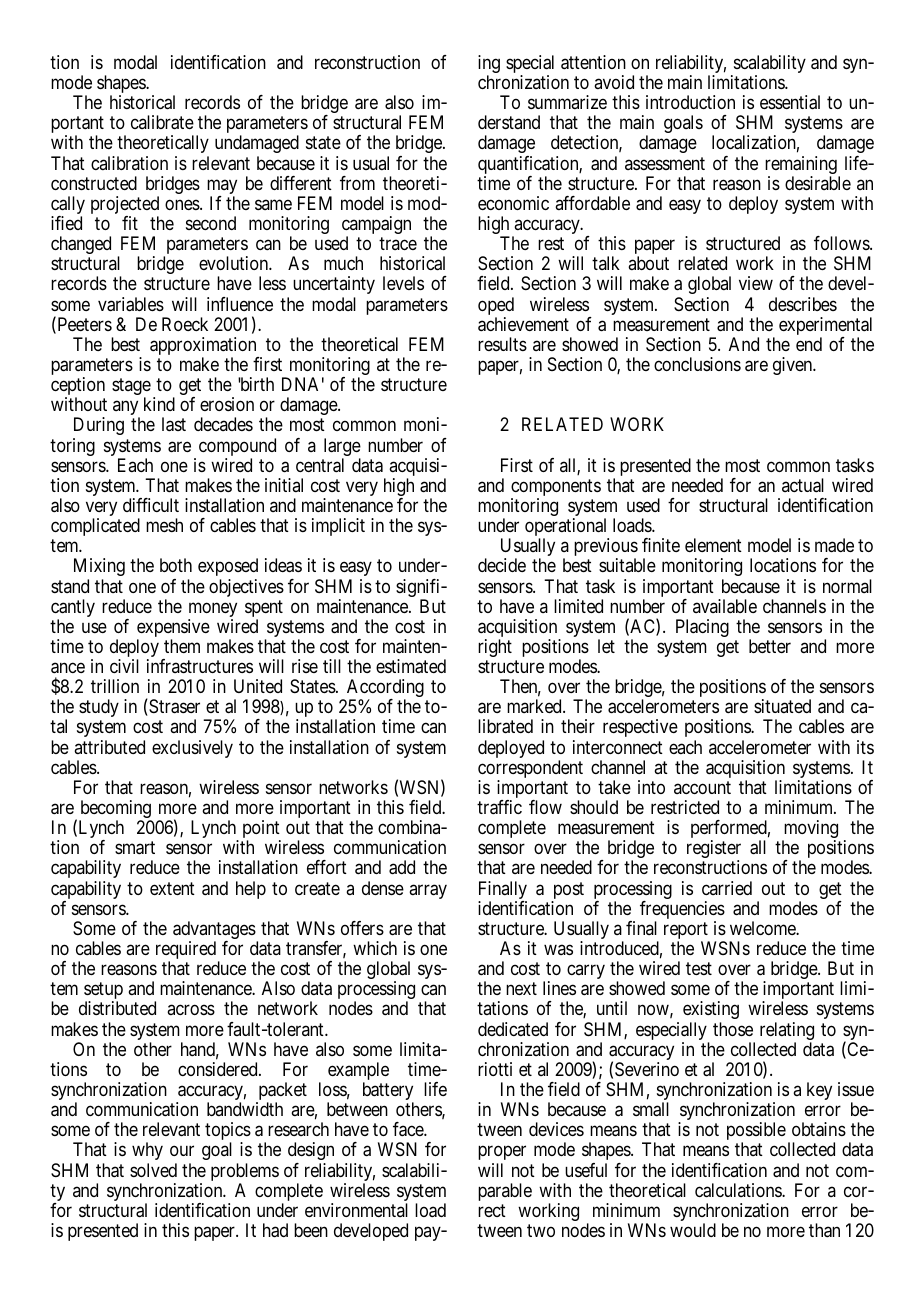 The height and width of the screenshot is (1308, 924). Describe the element at coordinates (495, 648) in the screenshot. I see `right` at that location.
